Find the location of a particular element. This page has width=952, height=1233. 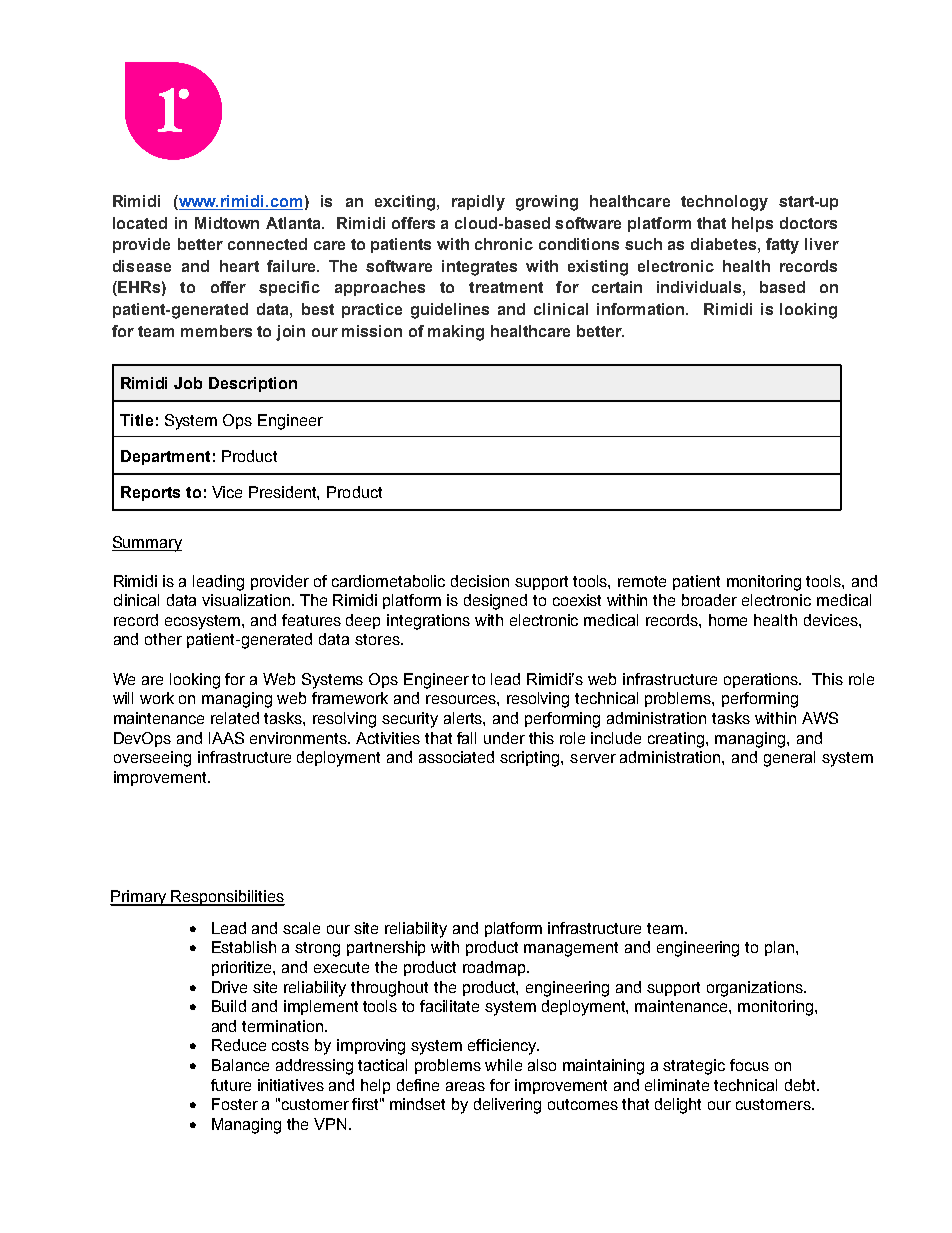

future is located at coordinates (231, 1085).
